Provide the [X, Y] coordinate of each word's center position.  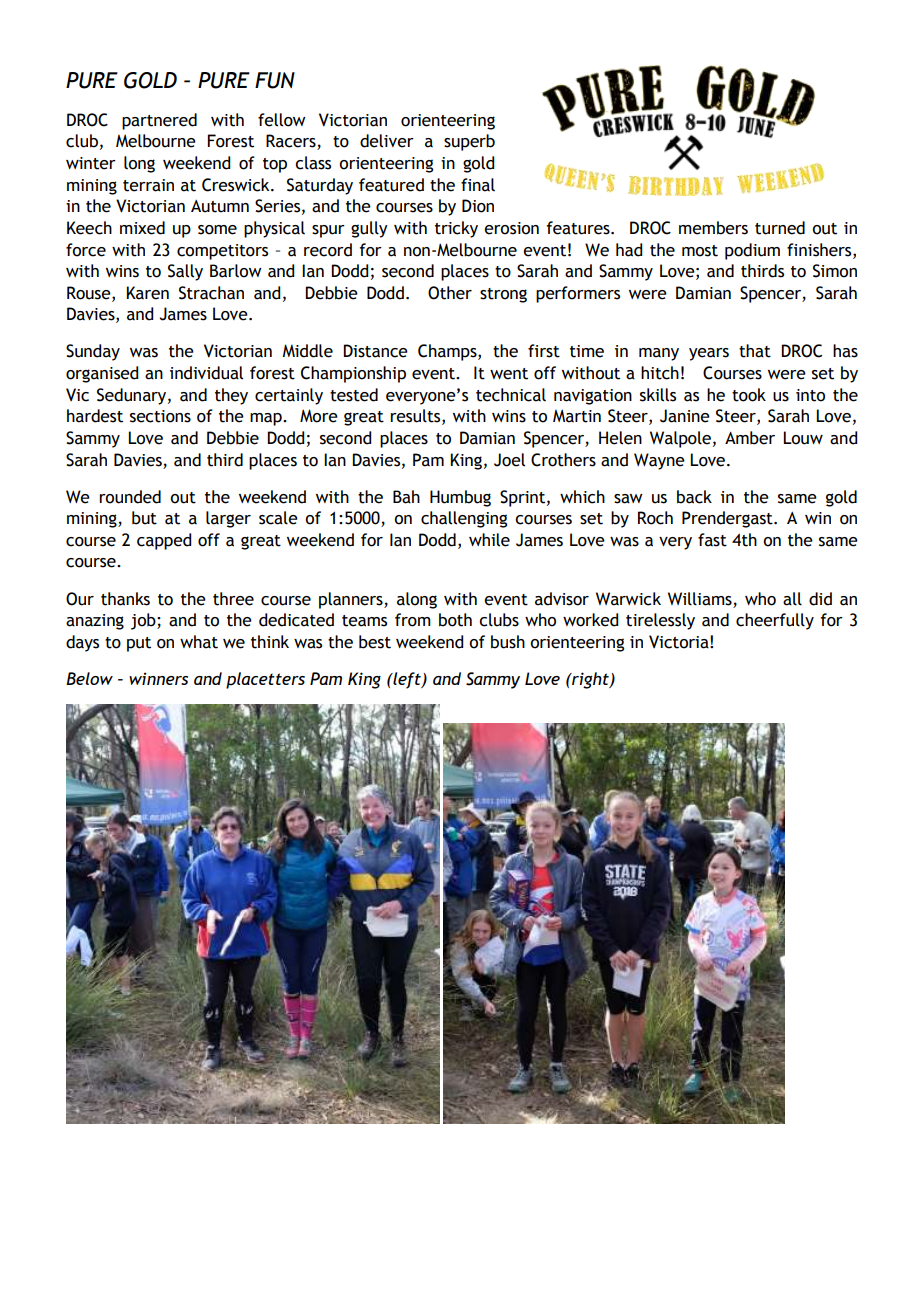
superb [469, 142]
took [749, 395]
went [509, 374]
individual [206, 373]
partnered [159, 121]
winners [158, 678]
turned [780, 228]
